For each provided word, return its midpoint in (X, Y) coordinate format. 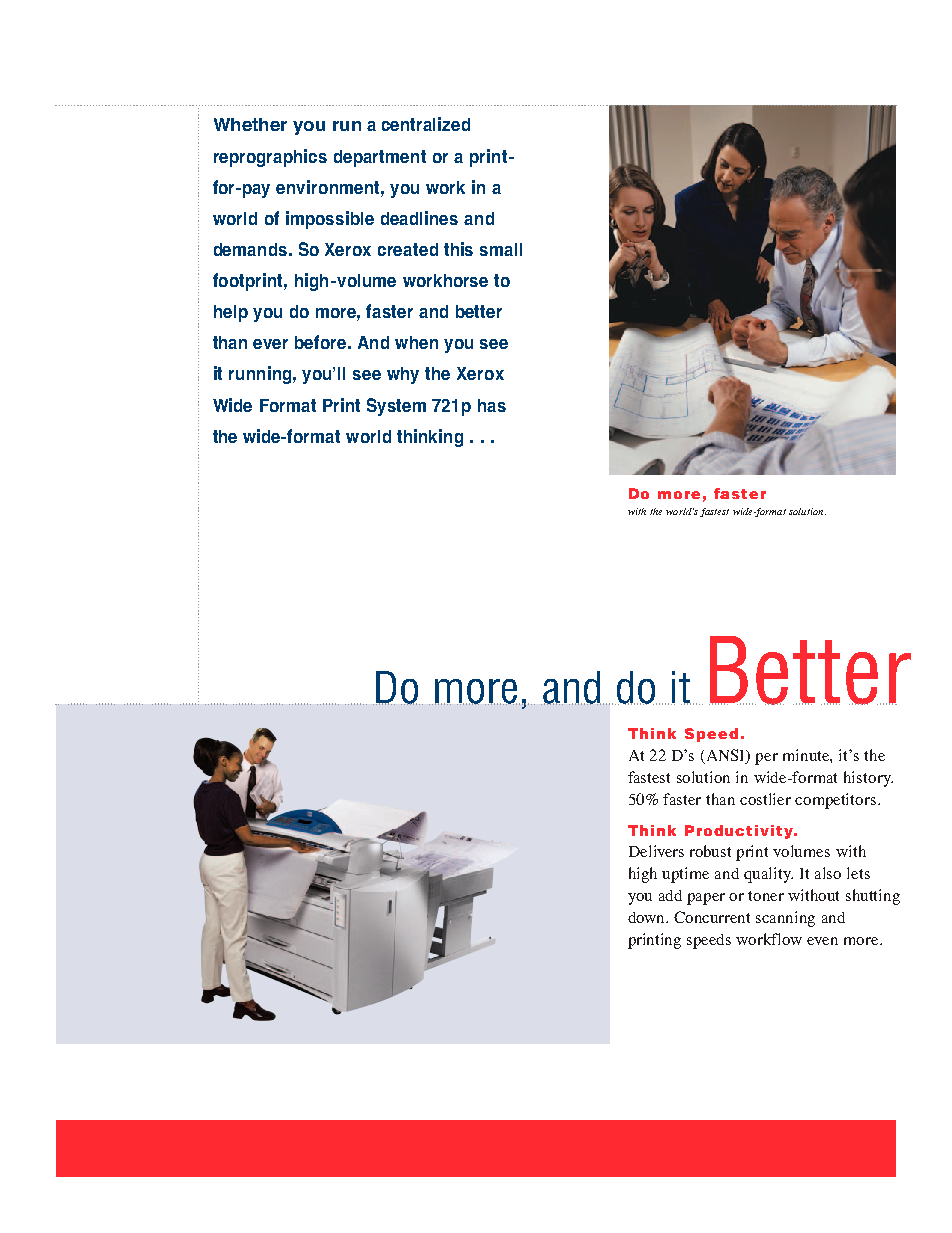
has (492, 405)
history (868, 779)
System (396, 407)
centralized (426, 124)
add (670, 895)
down (648, 917)
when (416, 342)
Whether (250, 124)
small (501, 249)
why (403, 375)
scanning (785, 919)
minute (807, 756)
